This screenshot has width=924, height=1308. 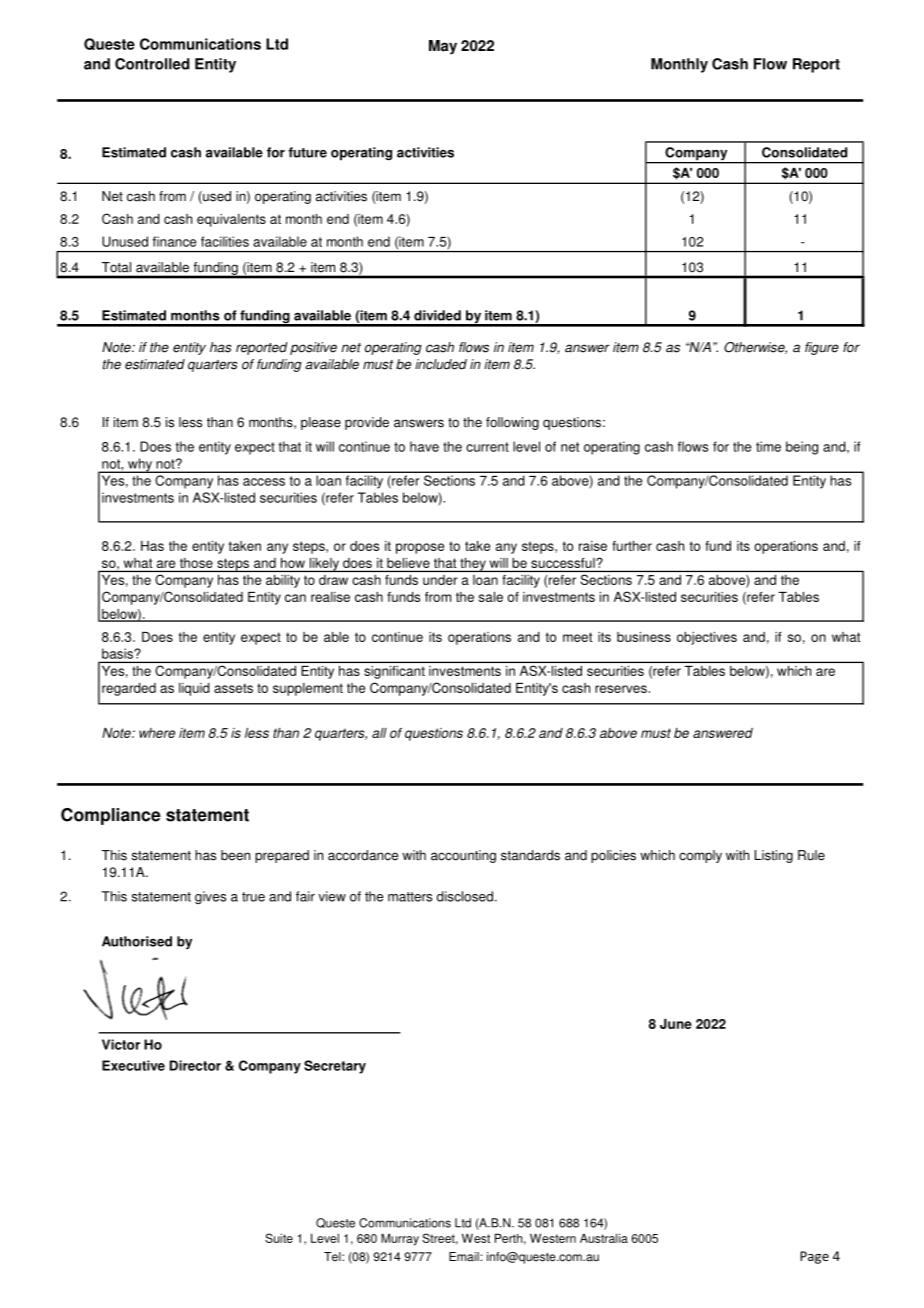 I want to click on Page, so click(x=814, y=1257).
